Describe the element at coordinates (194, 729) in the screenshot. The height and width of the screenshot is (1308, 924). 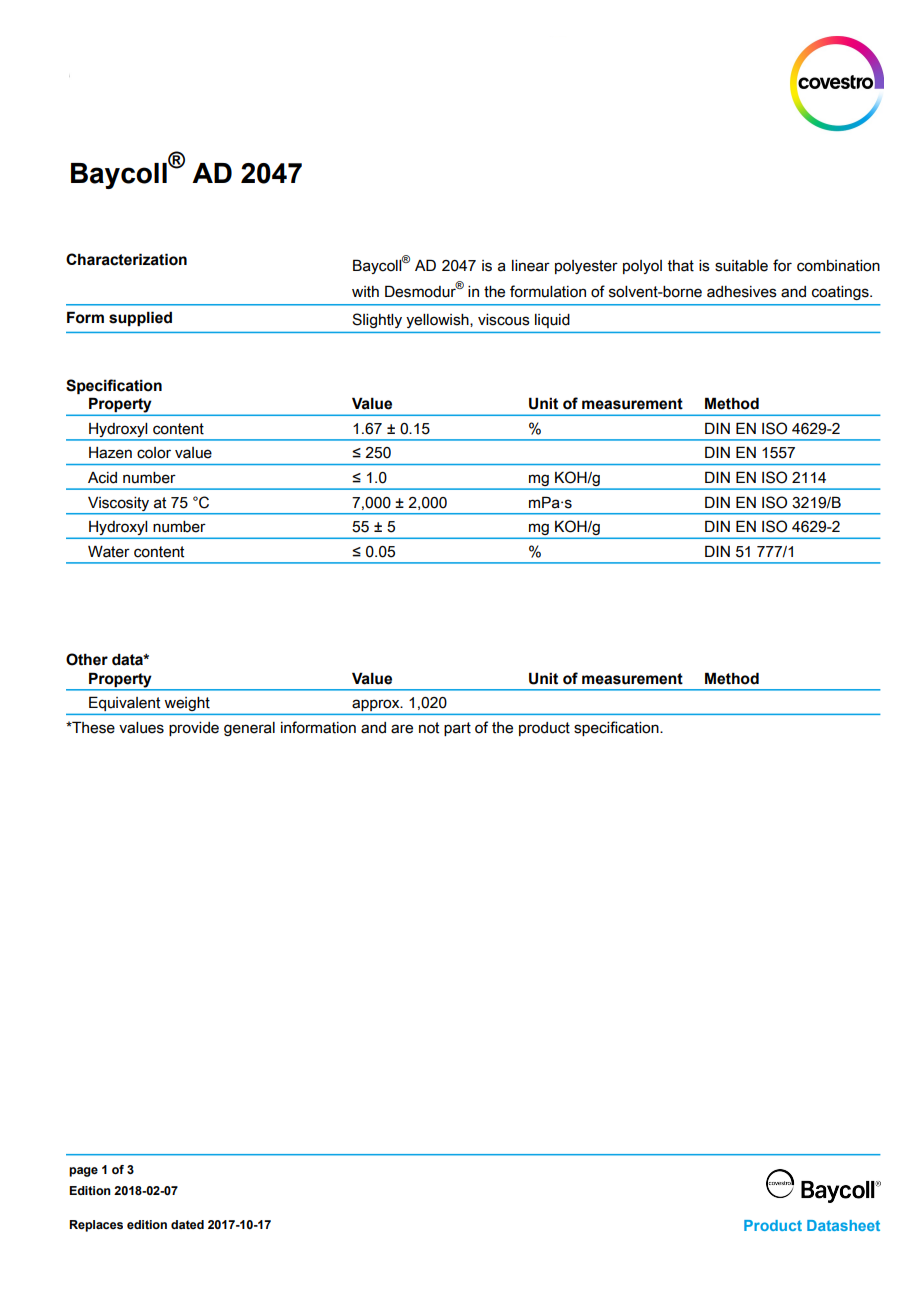
I see `provide` at that location.
